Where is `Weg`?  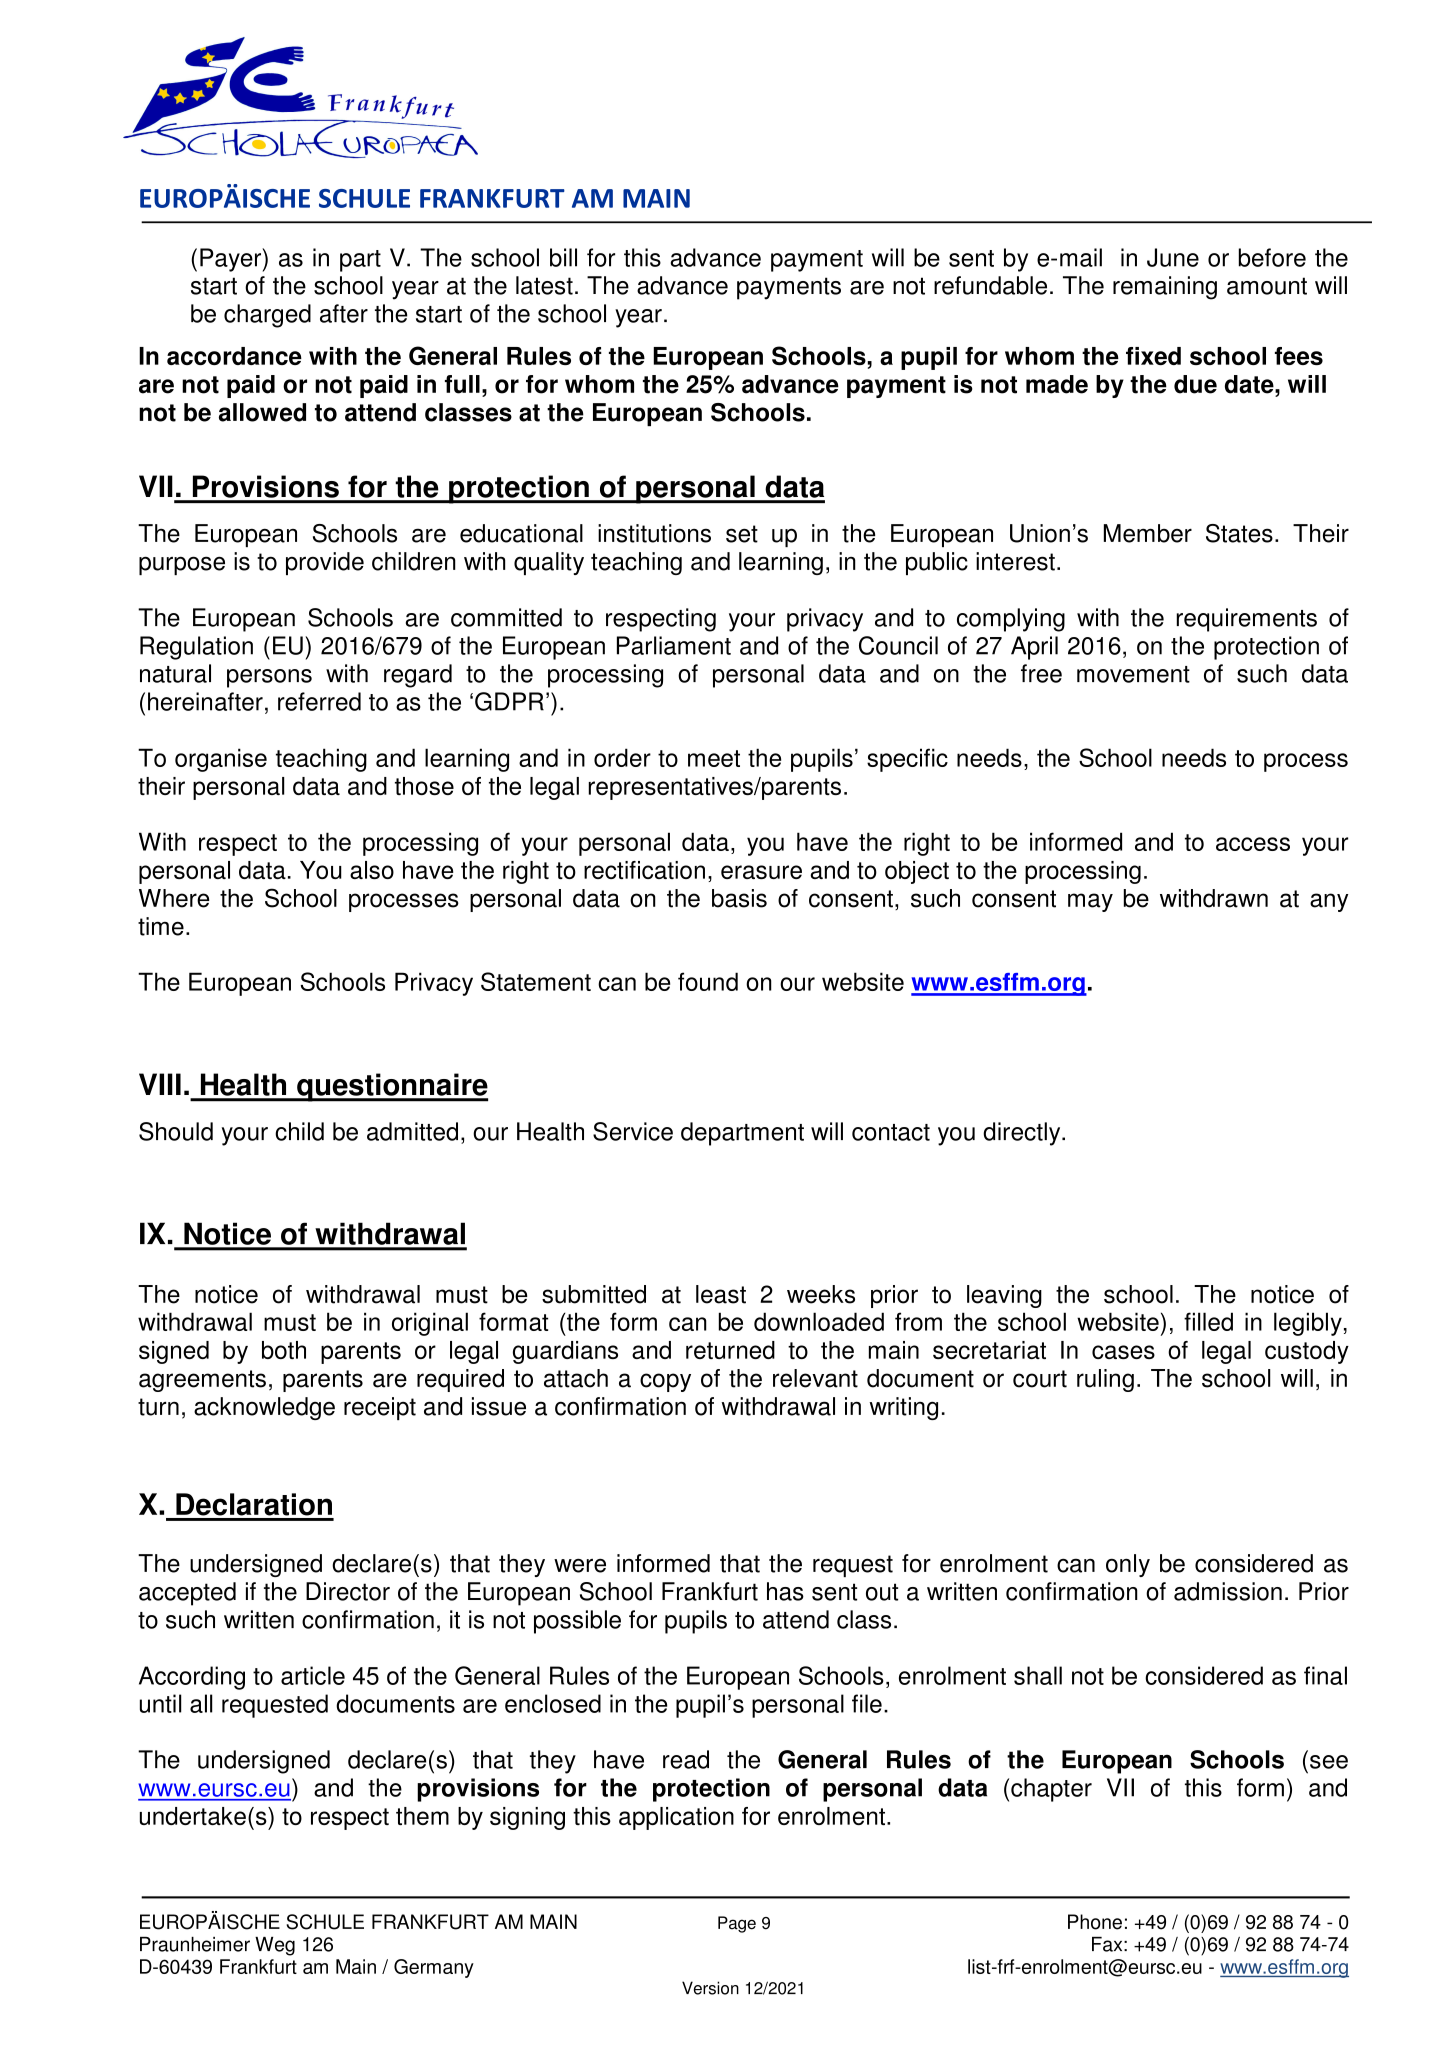 Weg is located at coordinates (275, 1946).
